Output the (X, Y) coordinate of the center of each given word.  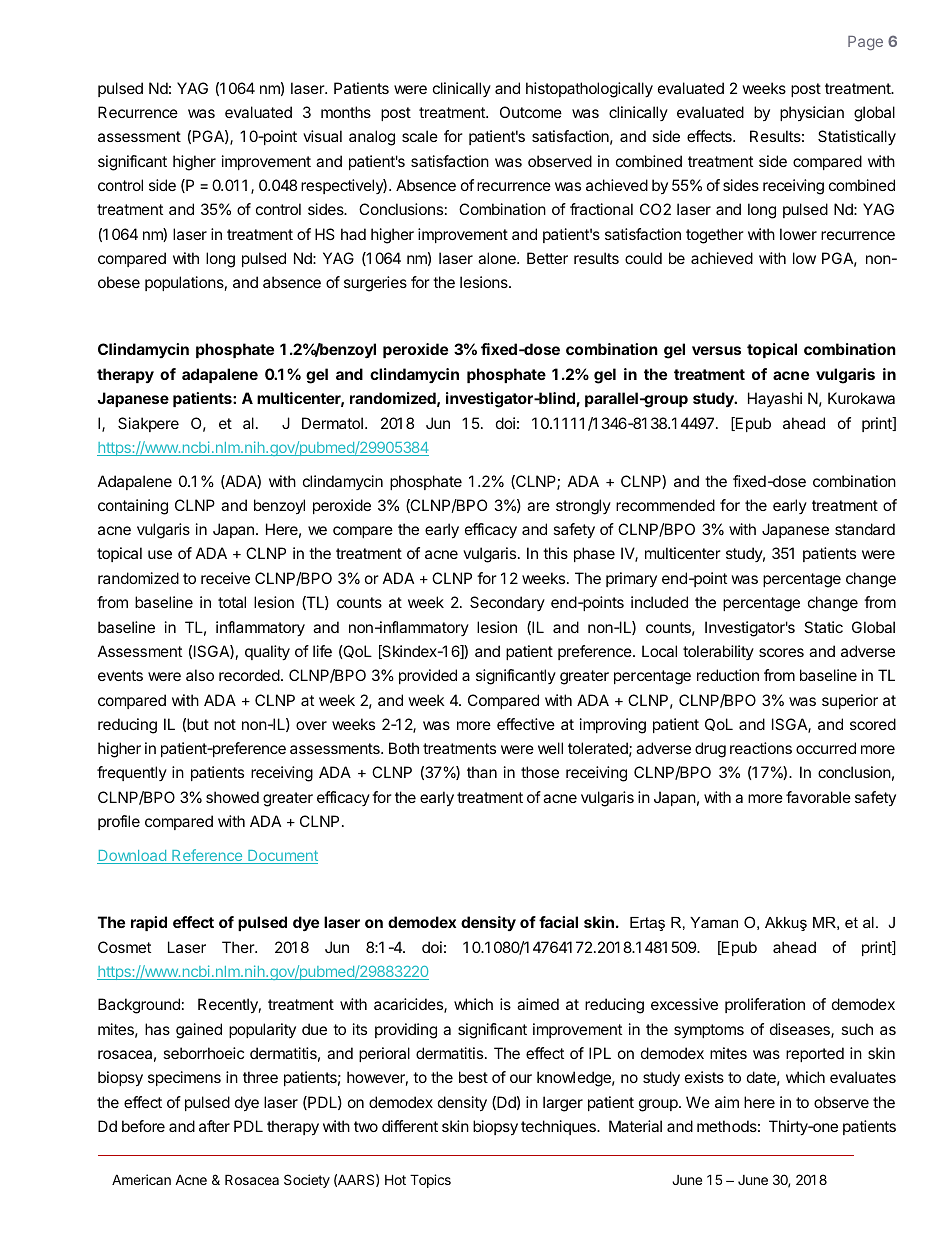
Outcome (531, 112)
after (214, 1126)
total (232, 602)
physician (812, 113)
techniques (559, 1127)
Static (823, 627)
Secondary (507, 603)
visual (322, 136)
